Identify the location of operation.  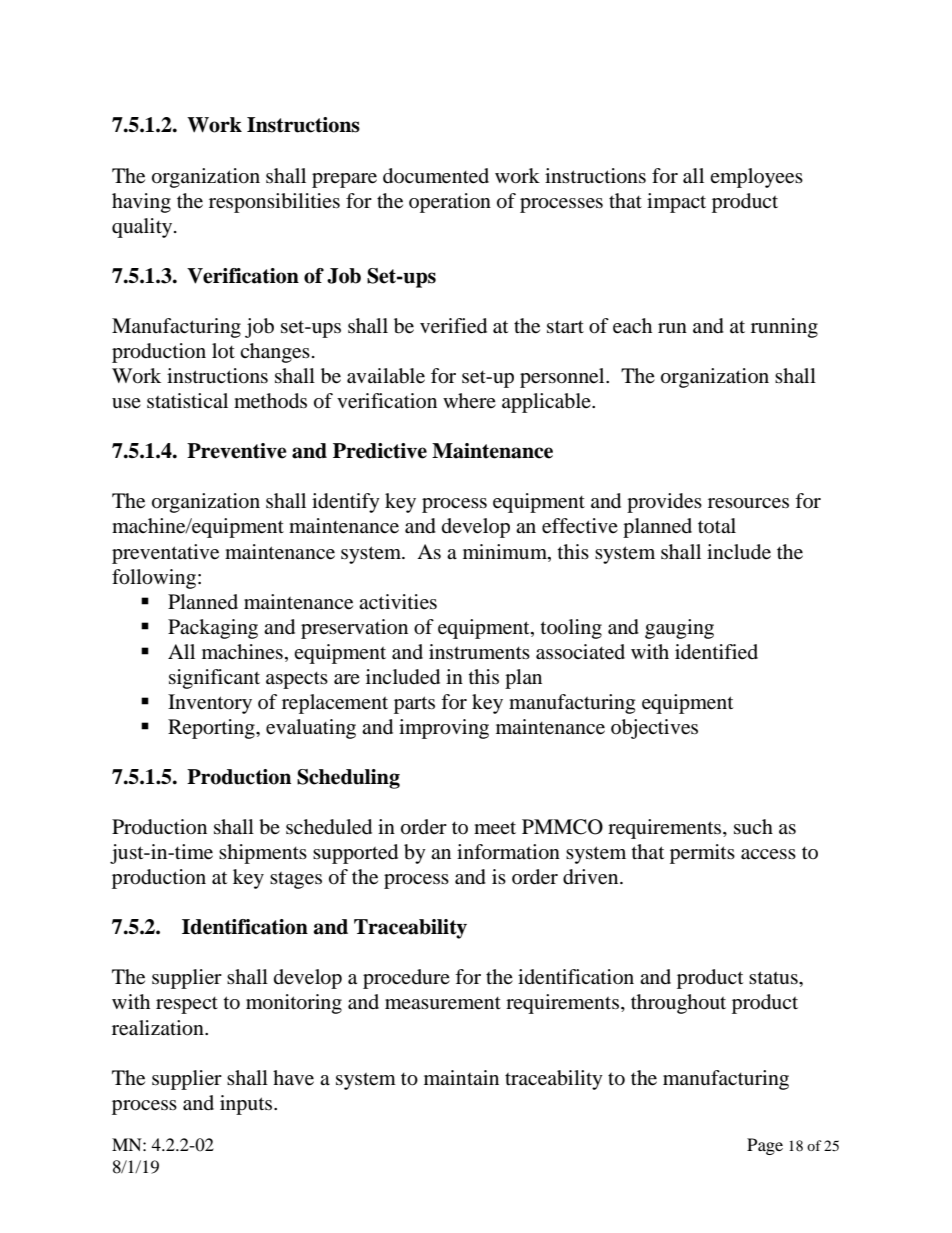
(450, 203).
